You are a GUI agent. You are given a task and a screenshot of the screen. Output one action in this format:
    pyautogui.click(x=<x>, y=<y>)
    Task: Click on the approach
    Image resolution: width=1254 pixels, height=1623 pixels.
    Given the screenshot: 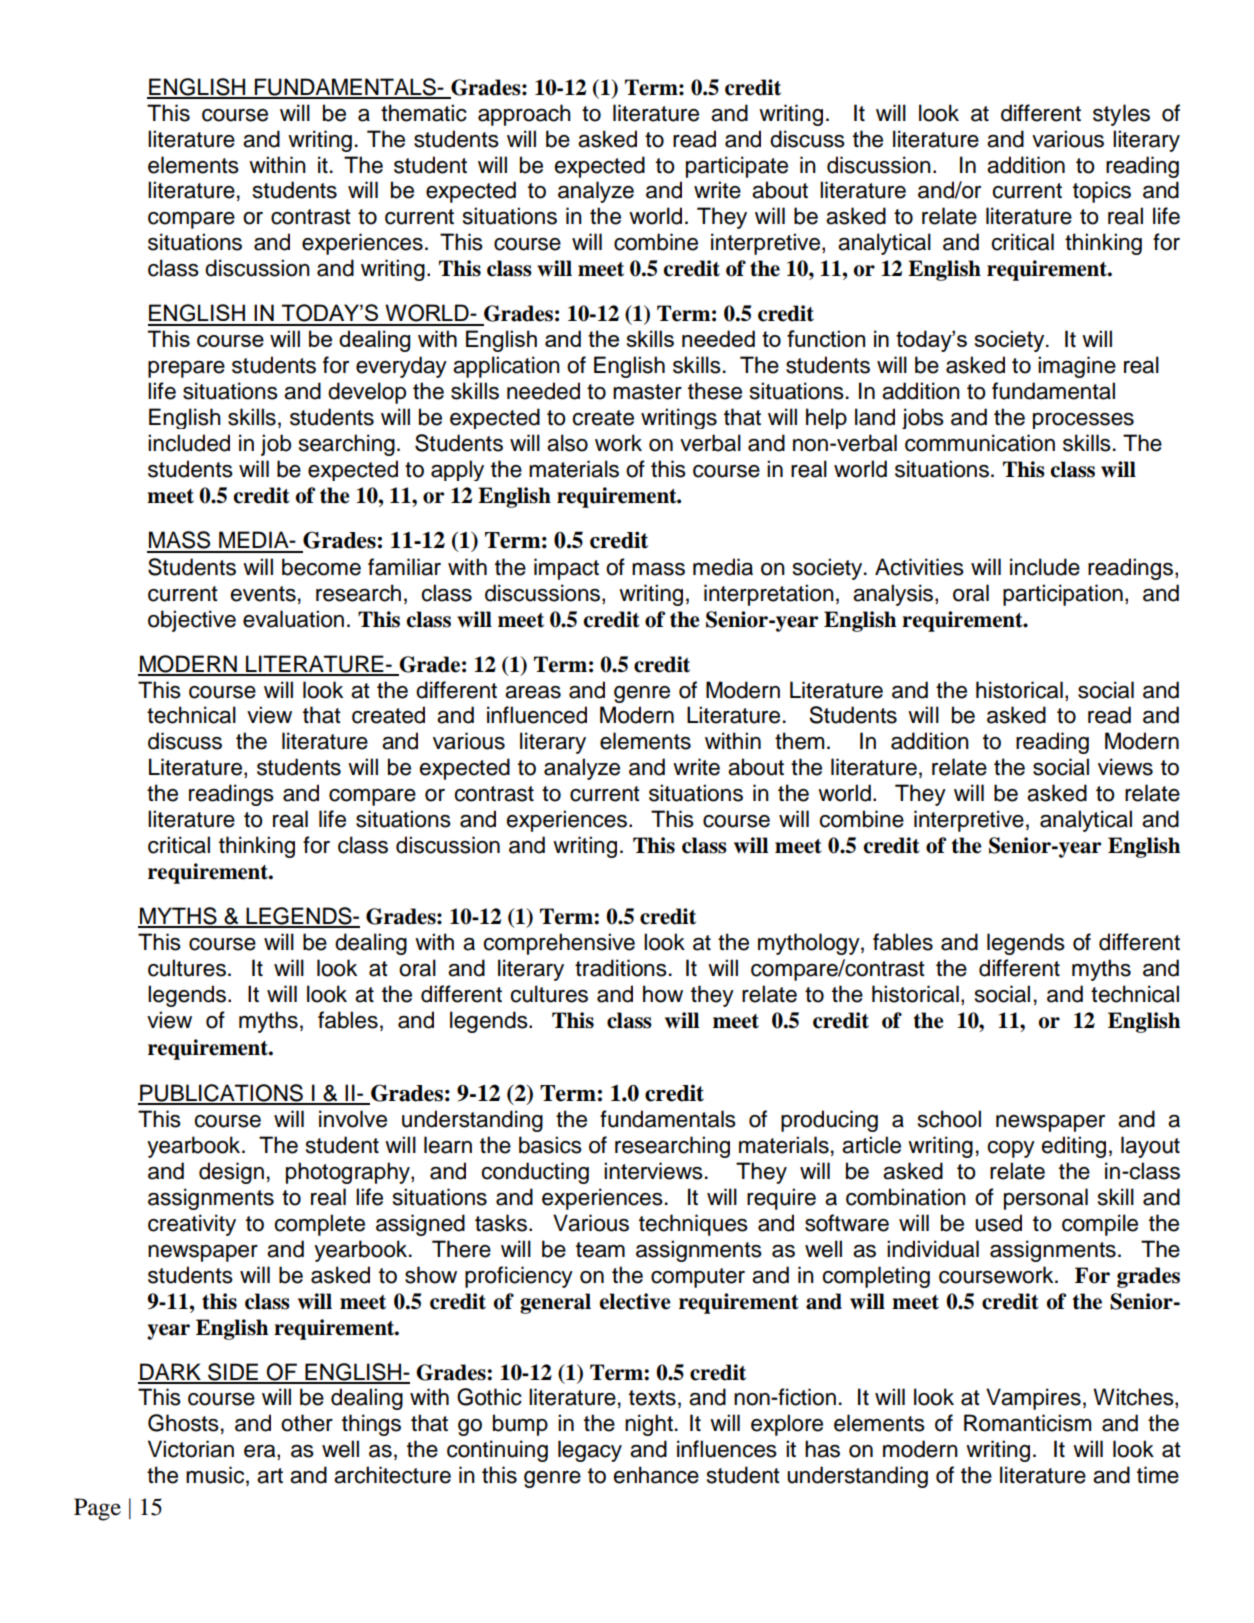 What is the action you would take?
    pyautogui.click(x=524, y=115)
